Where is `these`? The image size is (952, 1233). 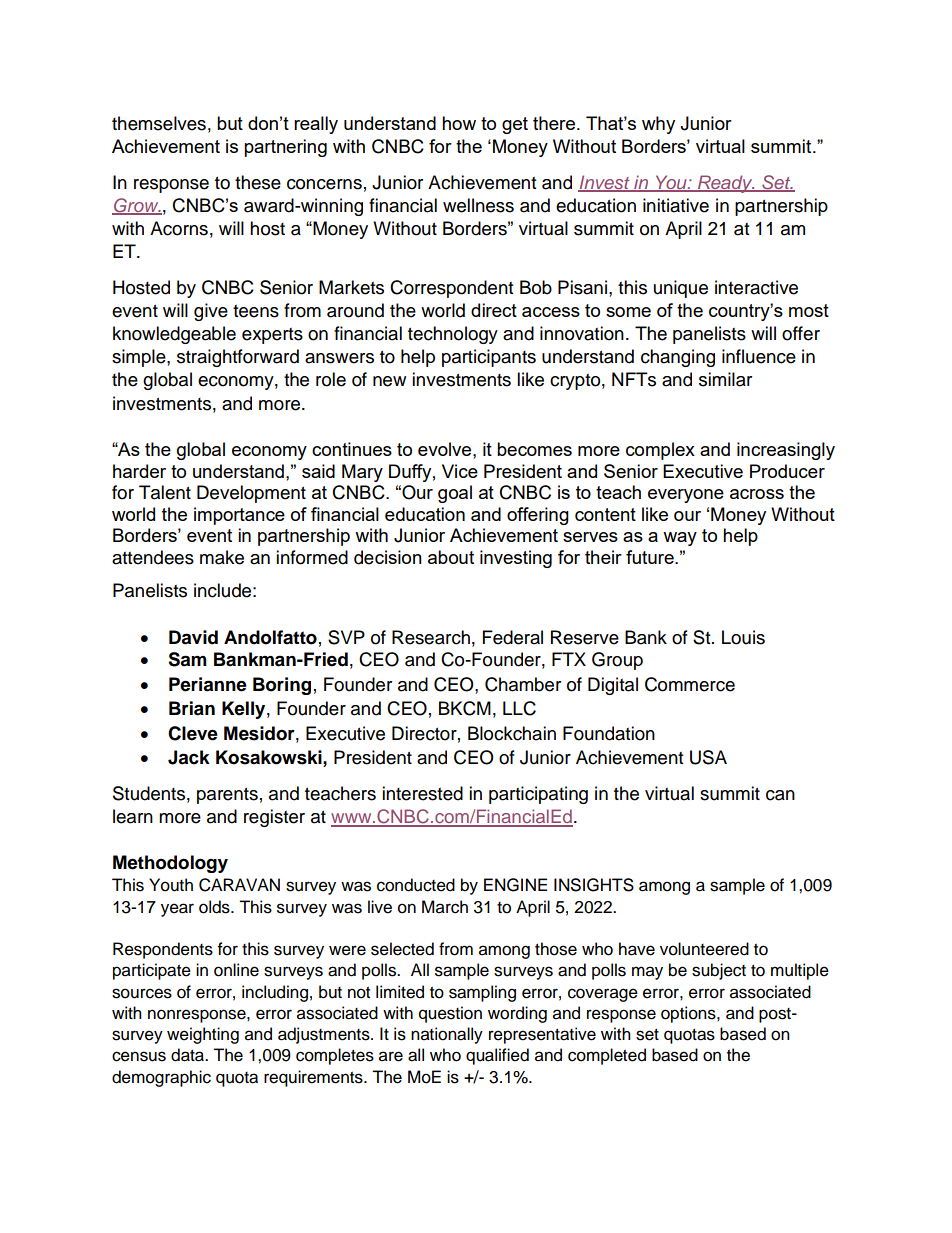
these is located at coordinates (258, 182).
